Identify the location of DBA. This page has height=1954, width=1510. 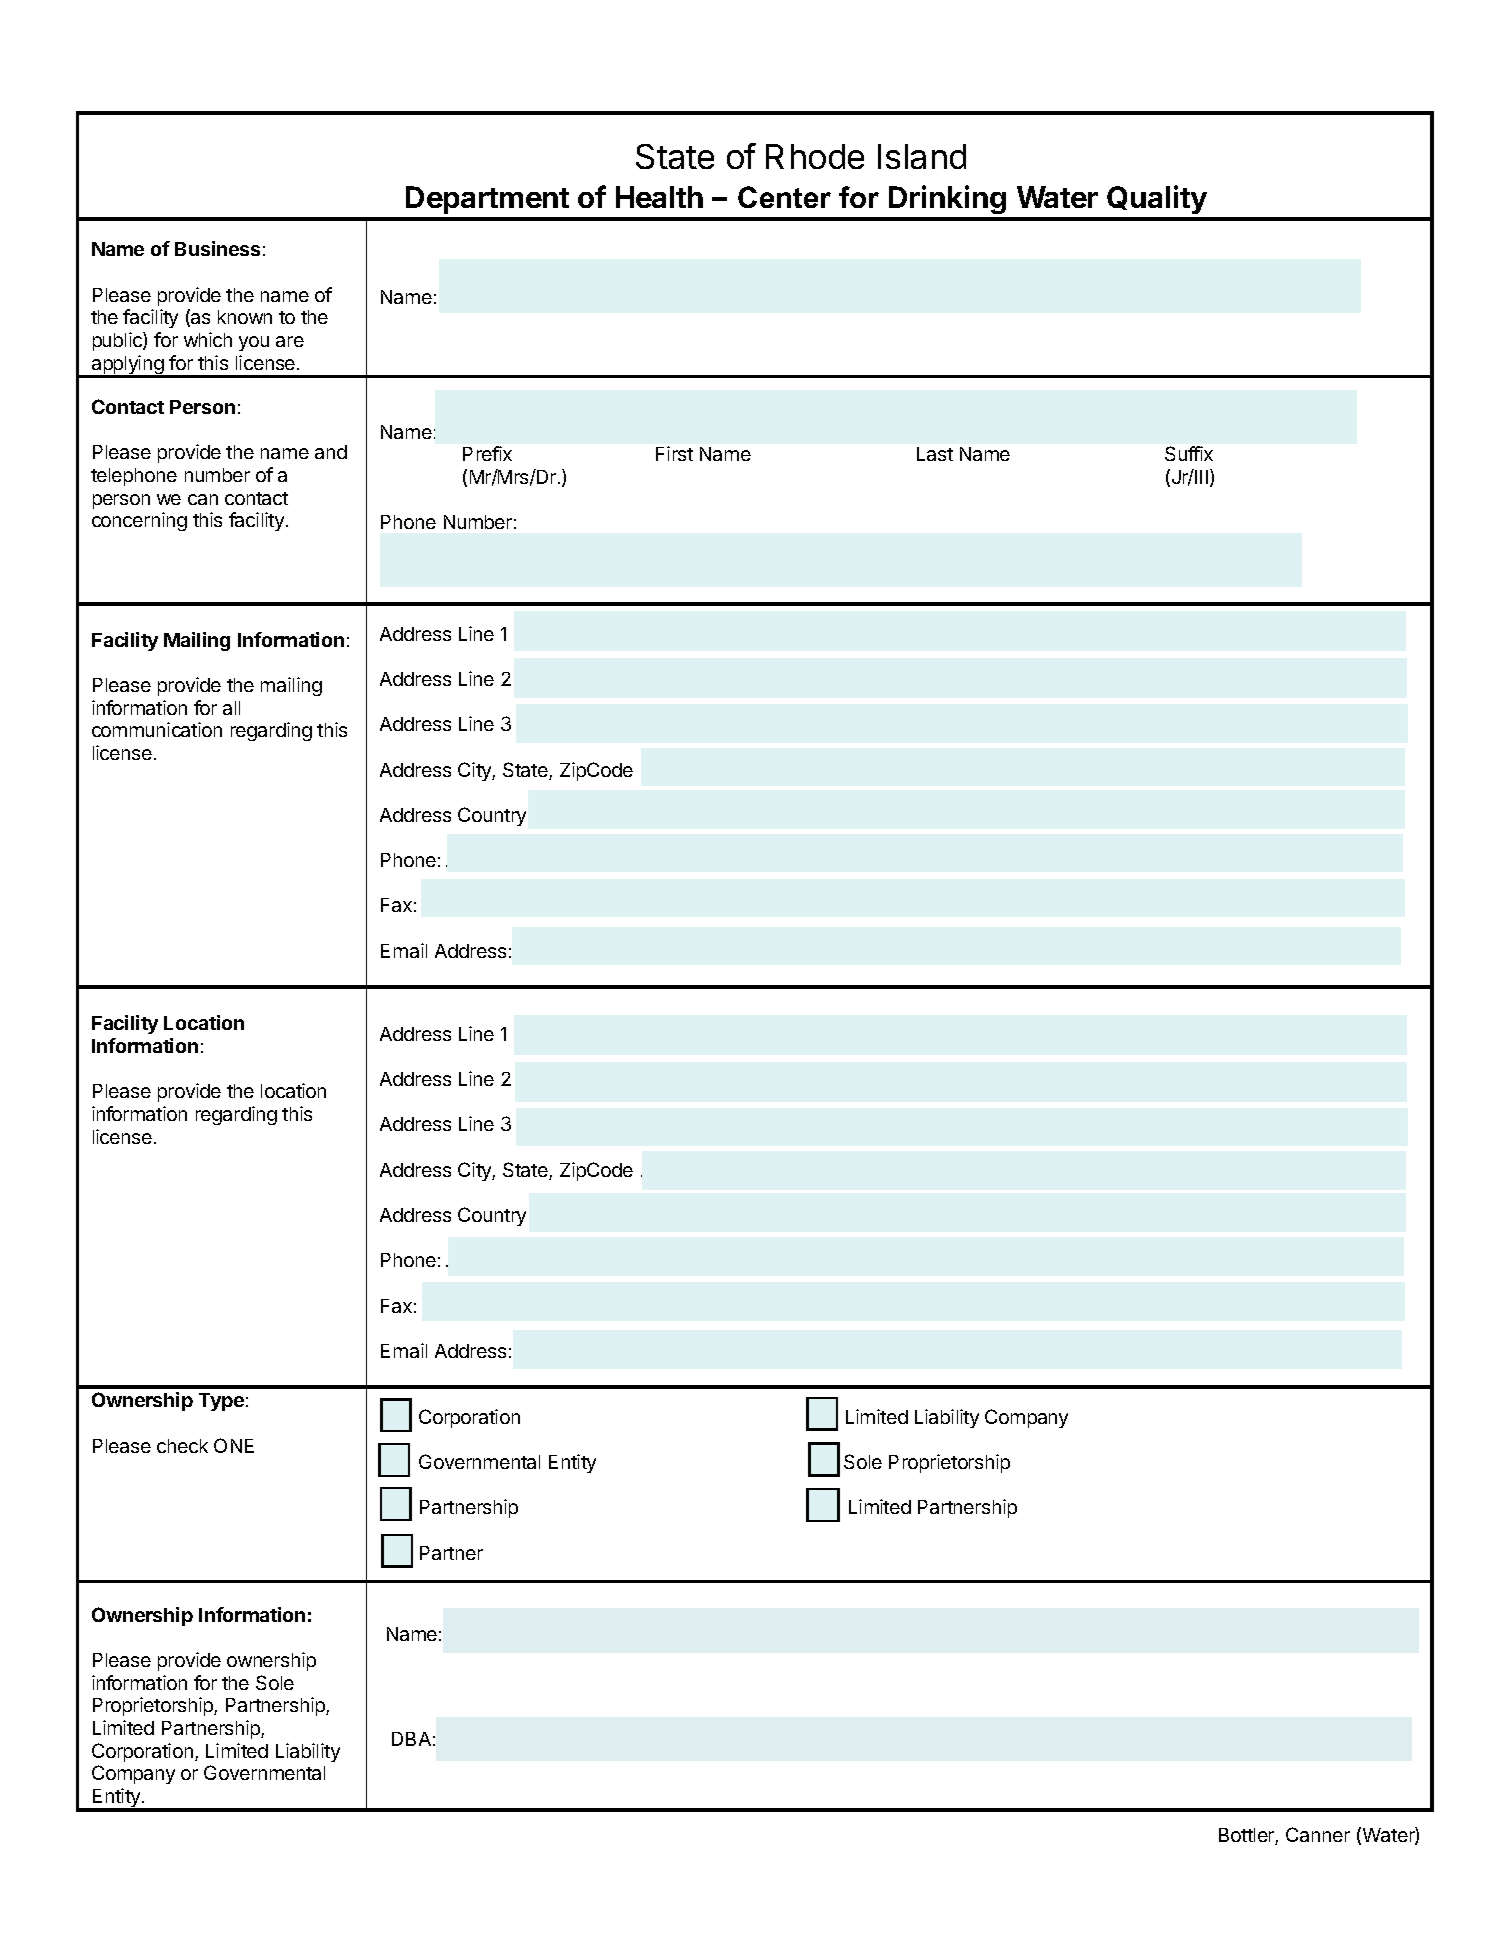
(411, 1739).
